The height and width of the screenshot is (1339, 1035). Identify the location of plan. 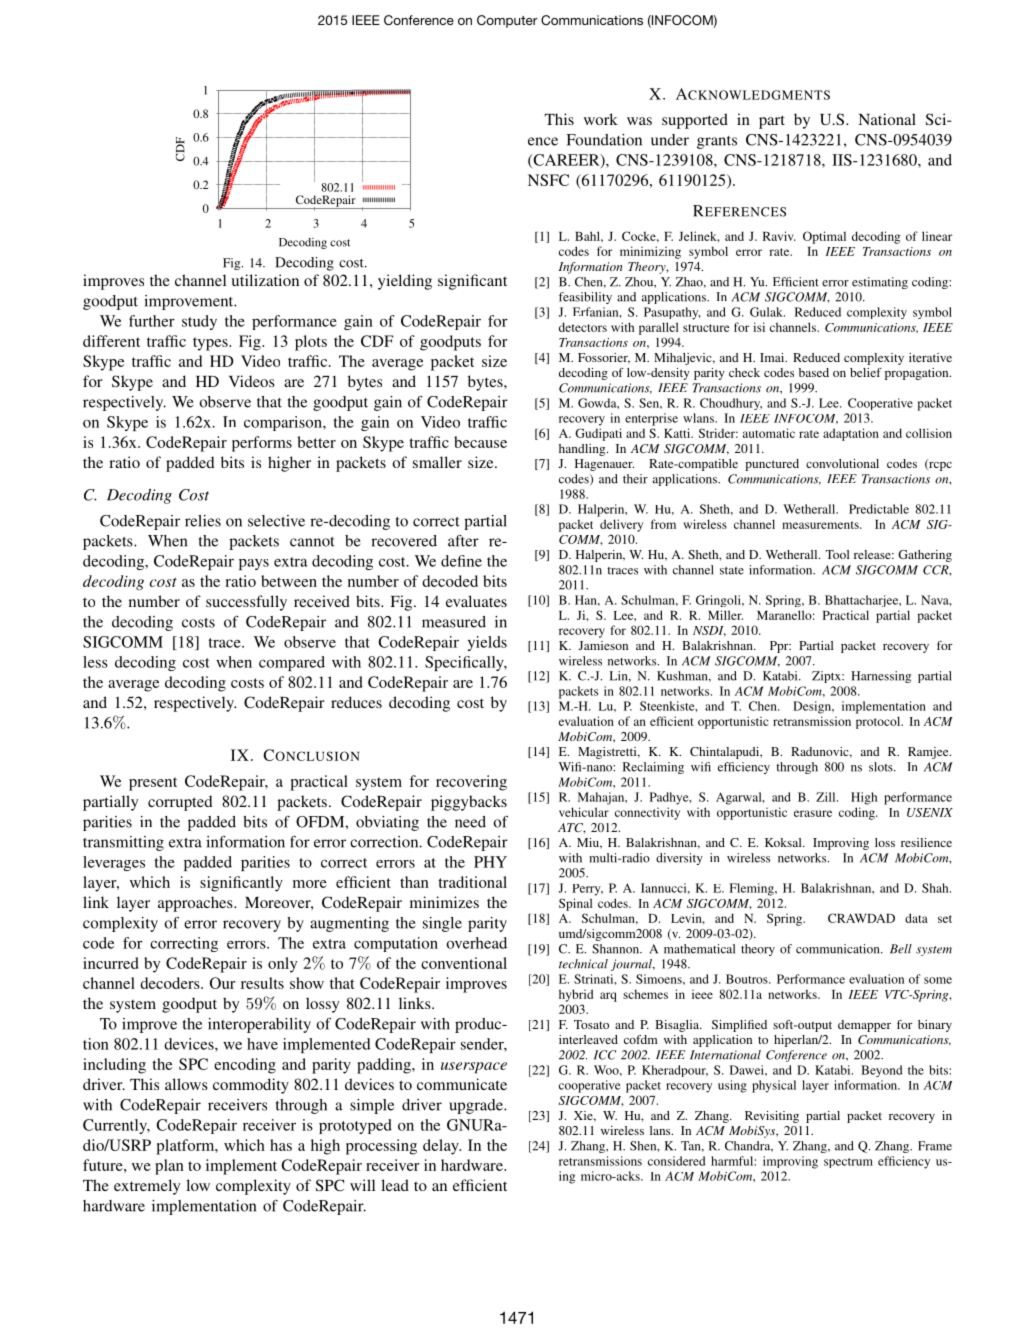
(169, 1167).
